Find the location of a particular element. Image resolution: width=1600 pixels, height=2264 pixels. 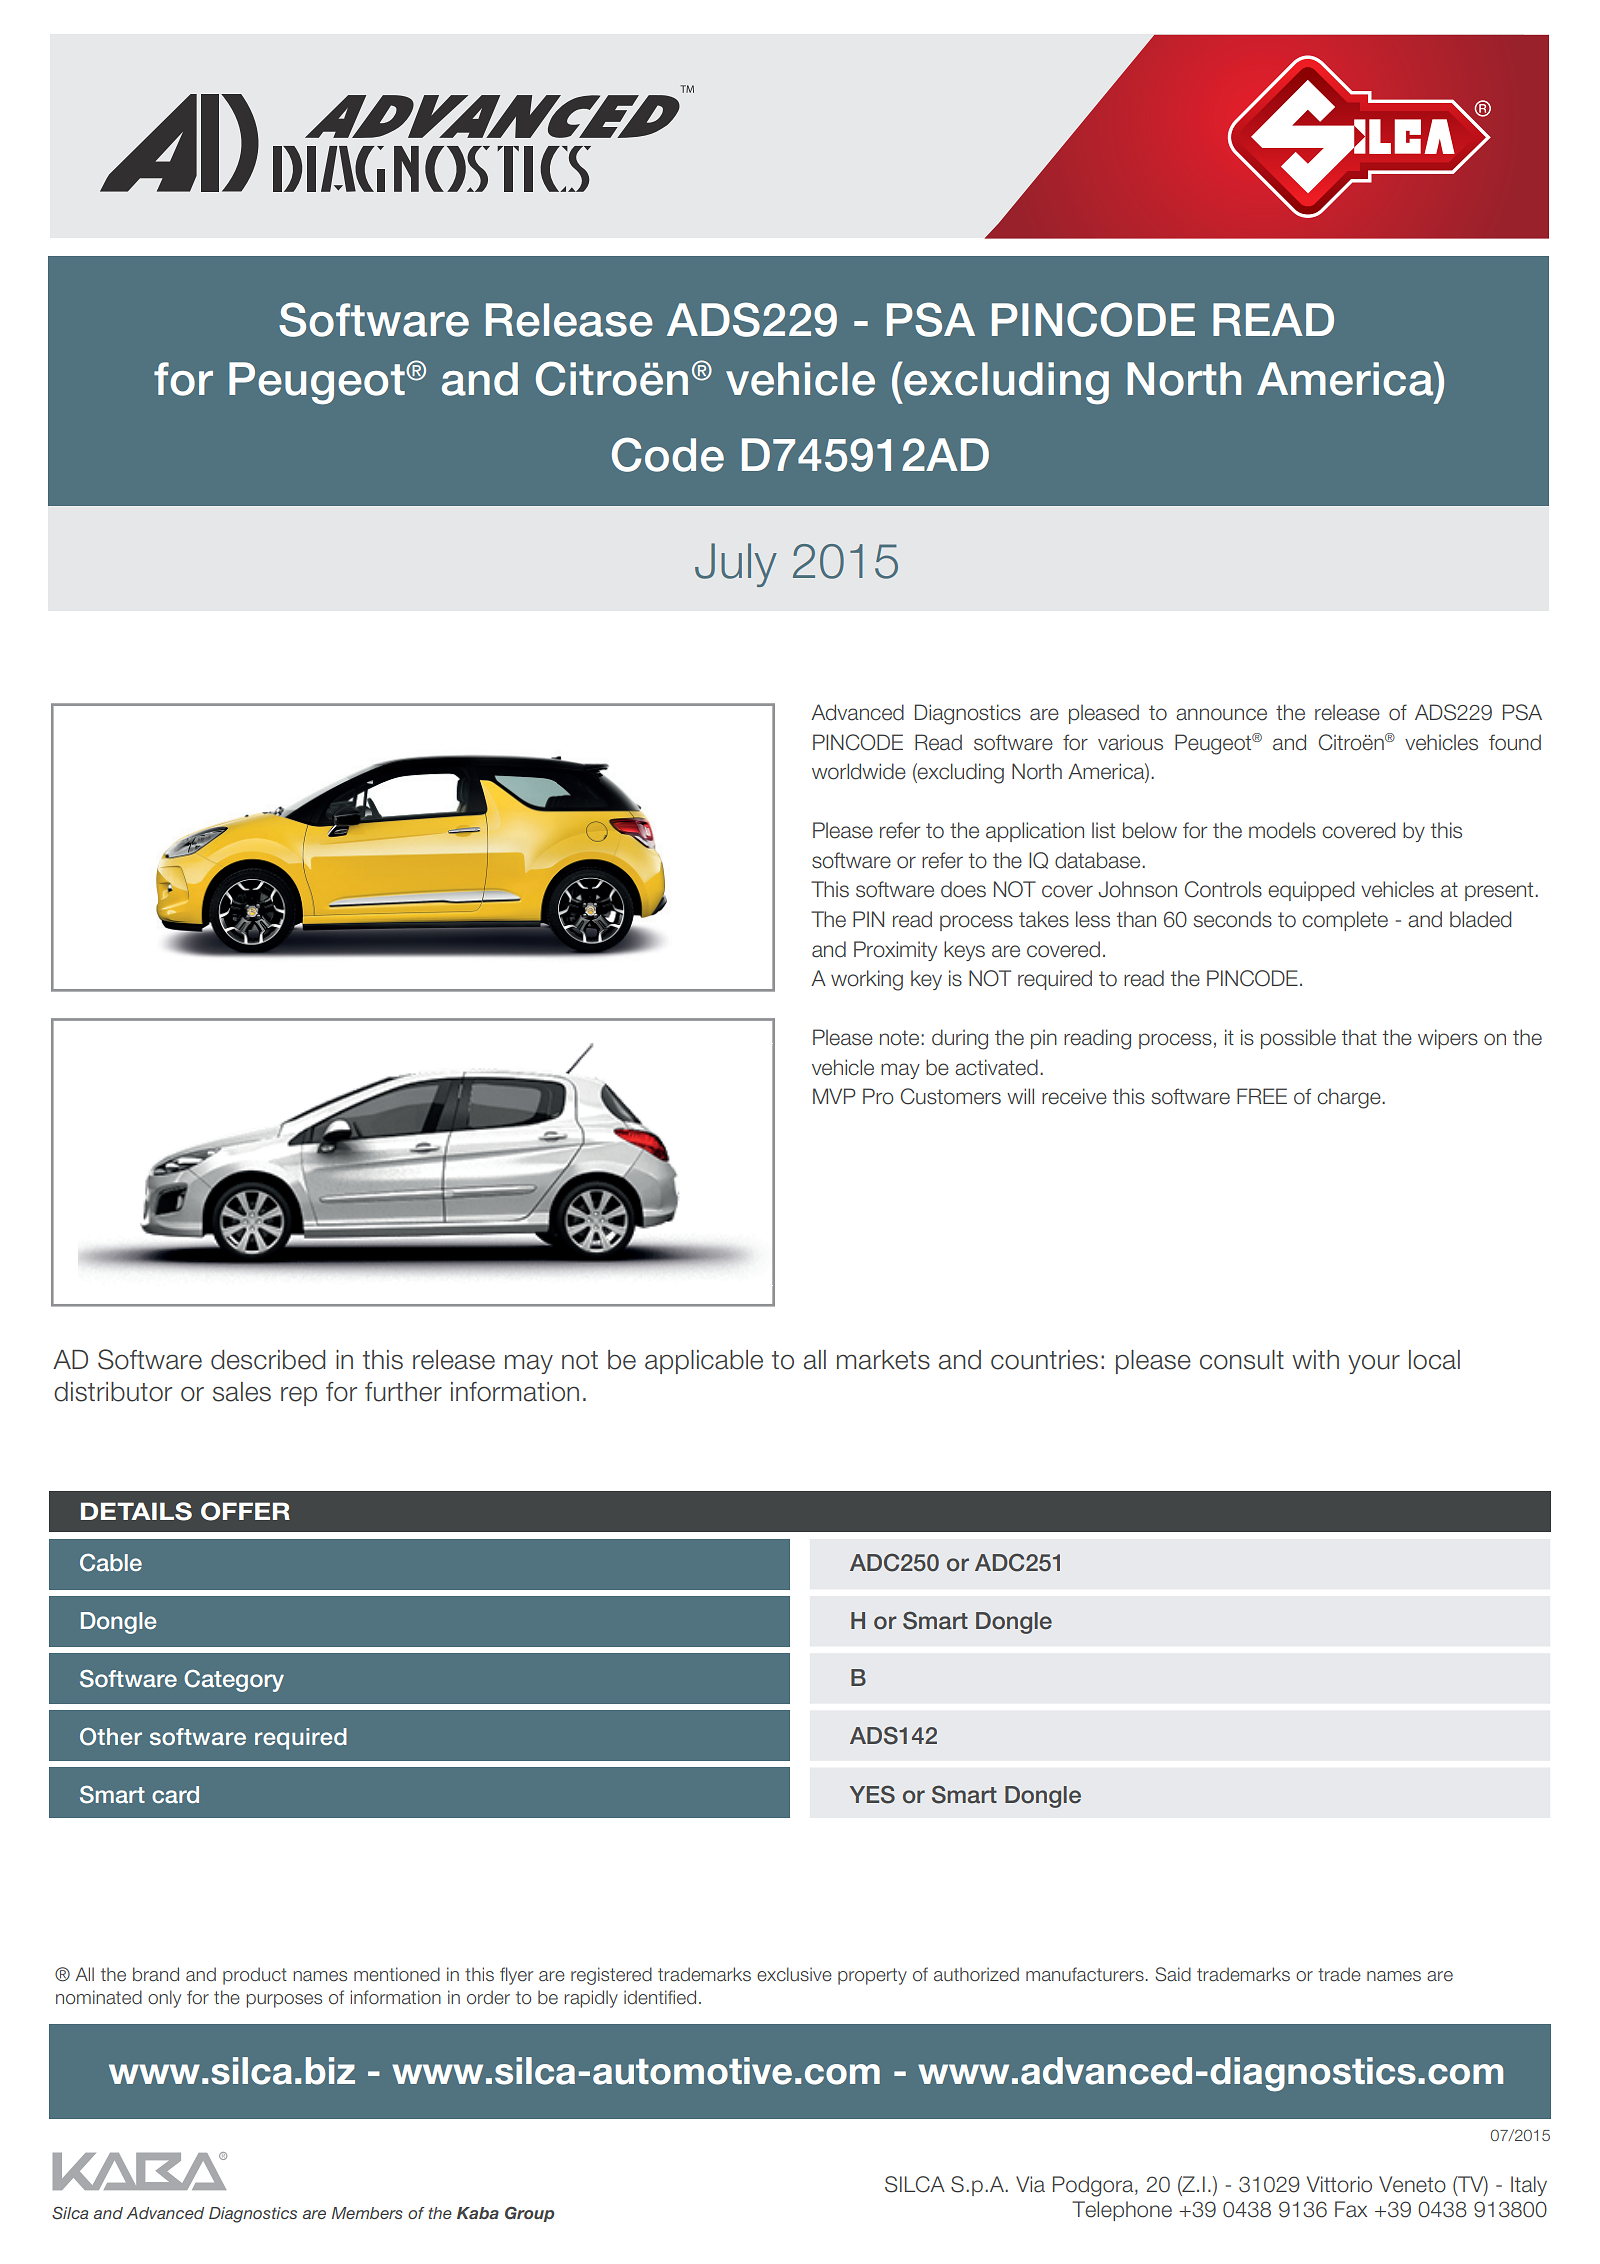

announce is located at coordinates (1221, 714).
